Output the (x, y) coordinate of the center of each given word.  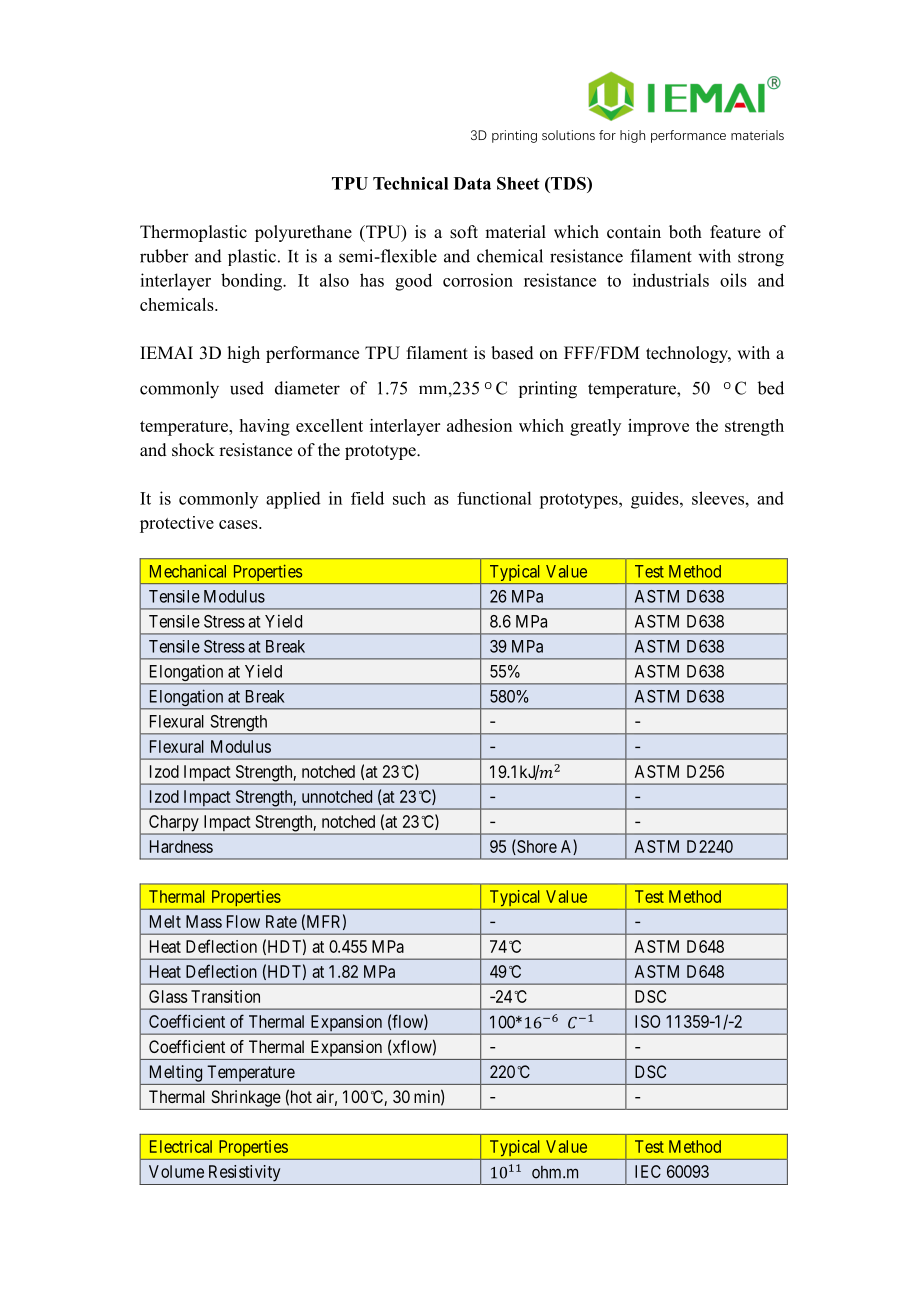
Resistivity (244, 1173)
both (685, 232)
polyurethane (303, 233)
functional (494, 498)
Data (472, 183)
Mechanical (188, 571)
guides (656, 500)
